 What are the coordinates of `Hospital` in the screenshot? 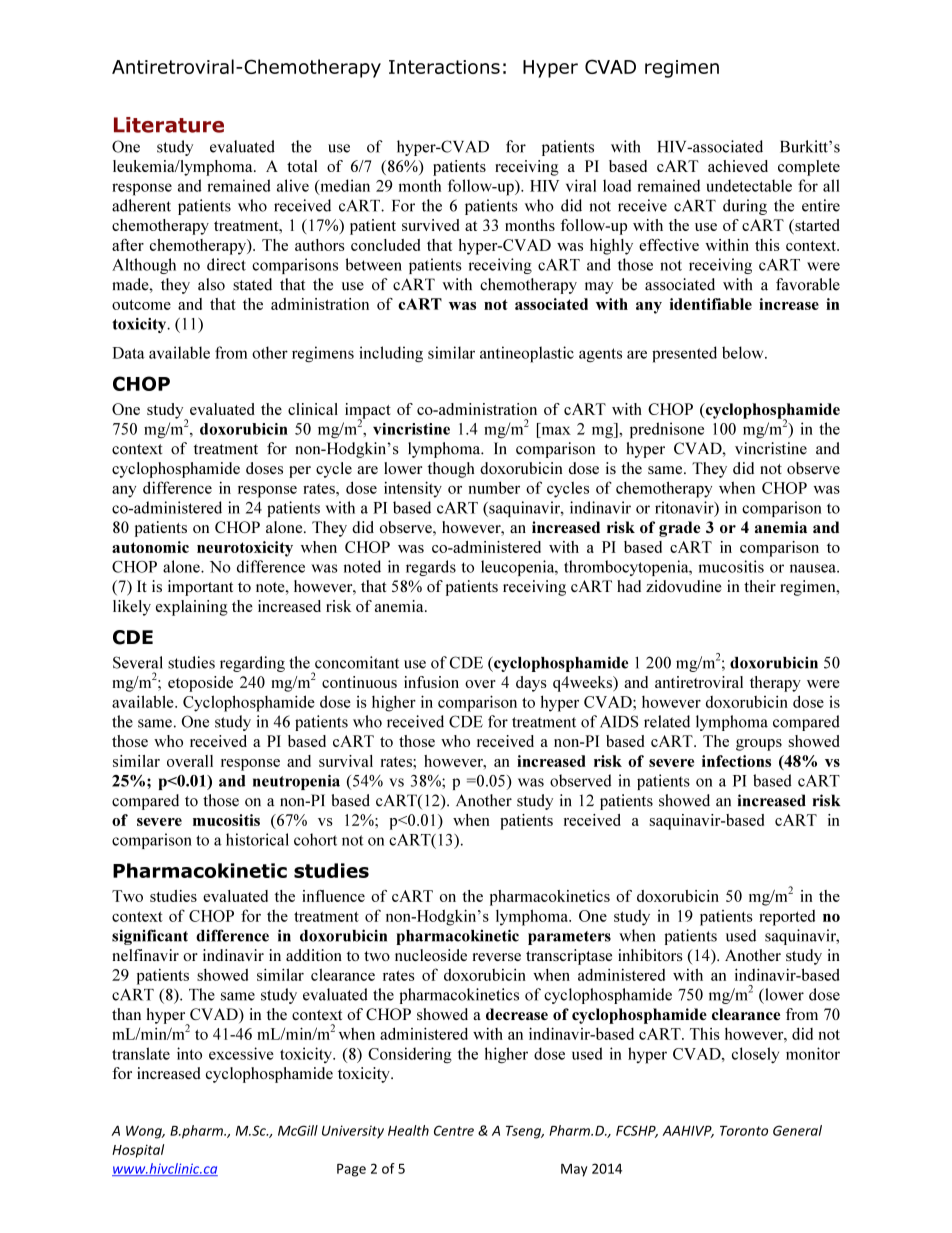 It's located at (138, 1151).
